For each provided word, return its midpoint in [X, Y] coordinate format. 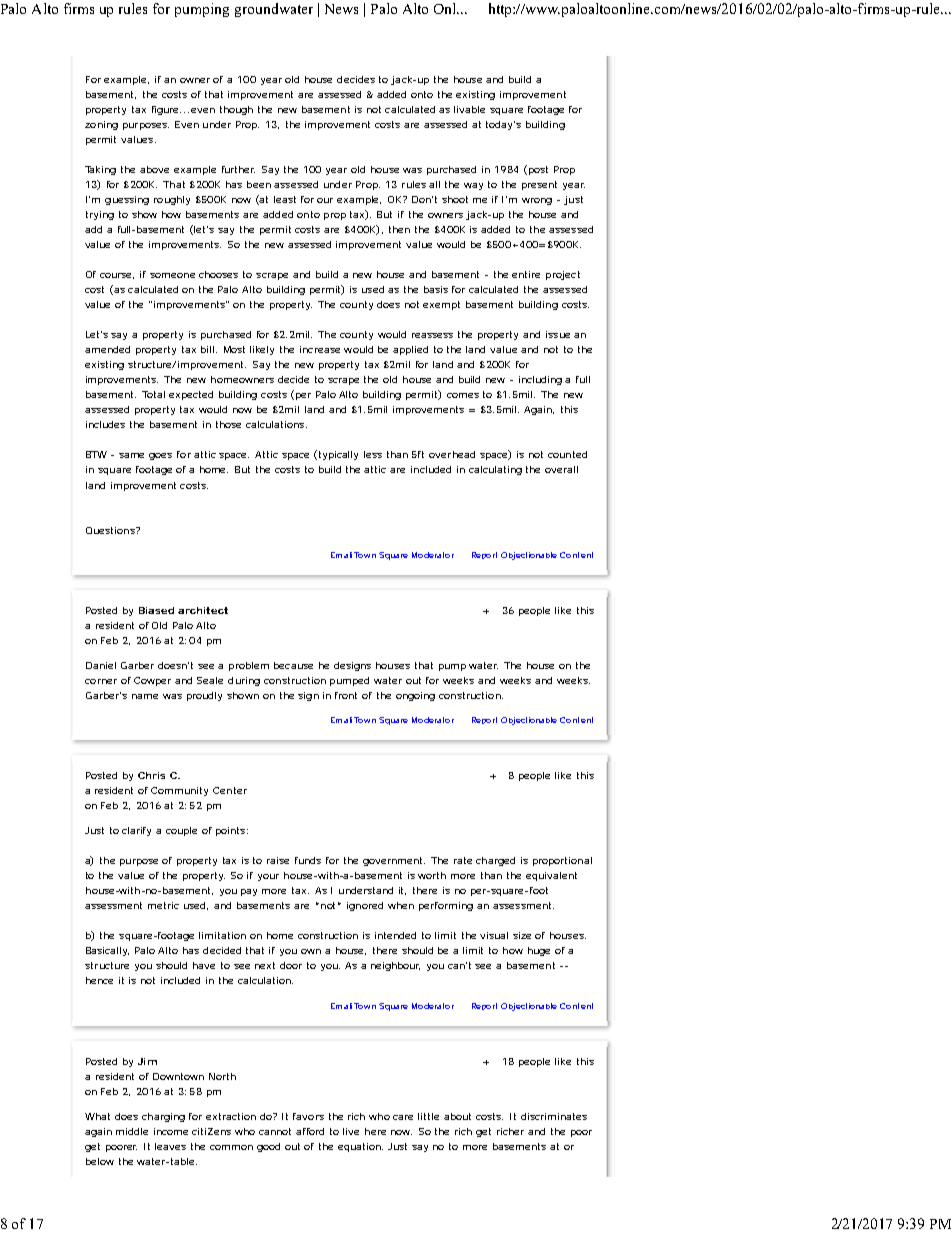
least [285, 199]
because [293, 665]
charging [163, 1117]
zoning [101, 125]
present [539, 185]
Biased [156, 610]
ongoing [415, 696]
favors [308, 1116]
